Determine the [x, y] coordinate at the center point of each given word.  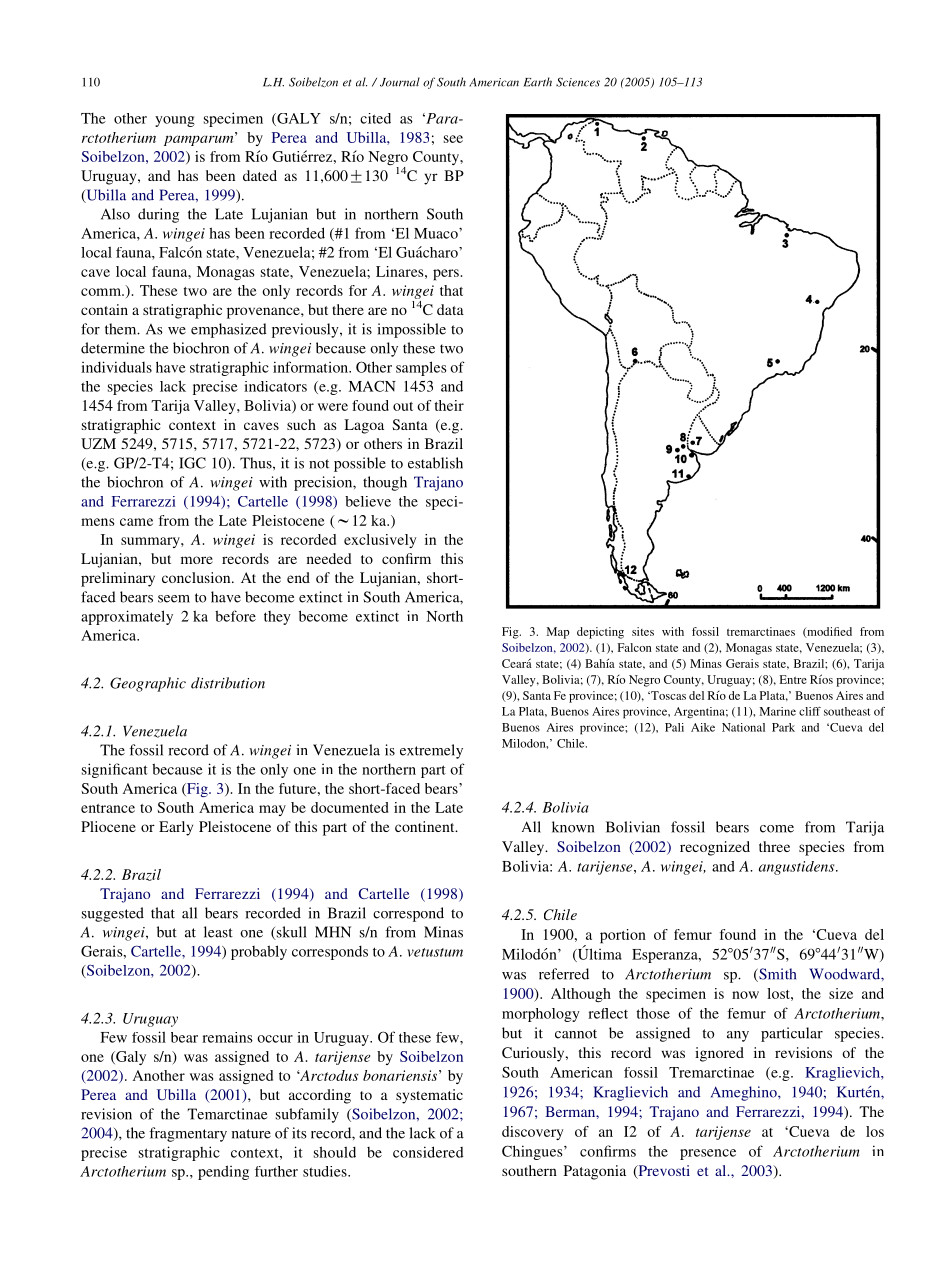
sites [643, 631]
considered [428, 1152]
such [301, 424]
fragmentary [188, 1134]
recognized [715, 848]
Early [176, 828]
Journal [400, 82]
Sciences [578, 82]
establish [435, 463]
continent [426, 826]
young [175, 121]
